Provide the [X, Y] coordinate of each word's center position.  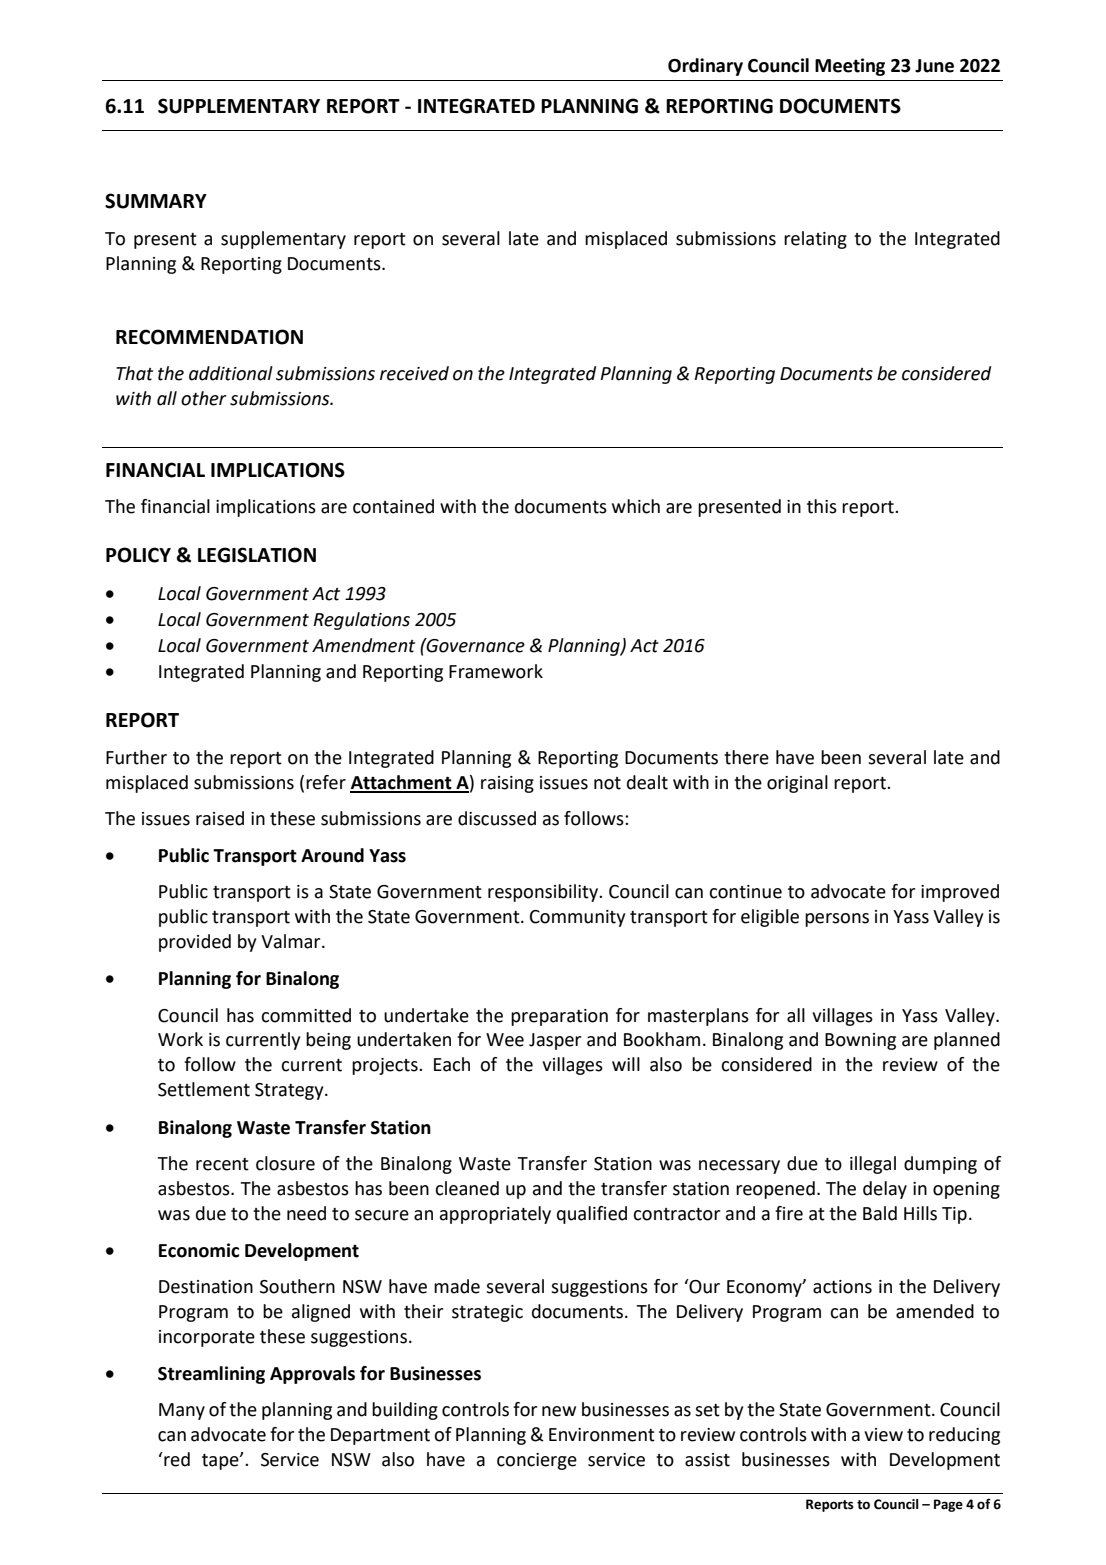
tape [221, 1462]
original [797, 784]
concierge [537, 1461]
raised [220, 818]
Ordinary [705, 67]
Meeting [850, 67]
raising [507, 784]
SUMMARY [156, 201]
